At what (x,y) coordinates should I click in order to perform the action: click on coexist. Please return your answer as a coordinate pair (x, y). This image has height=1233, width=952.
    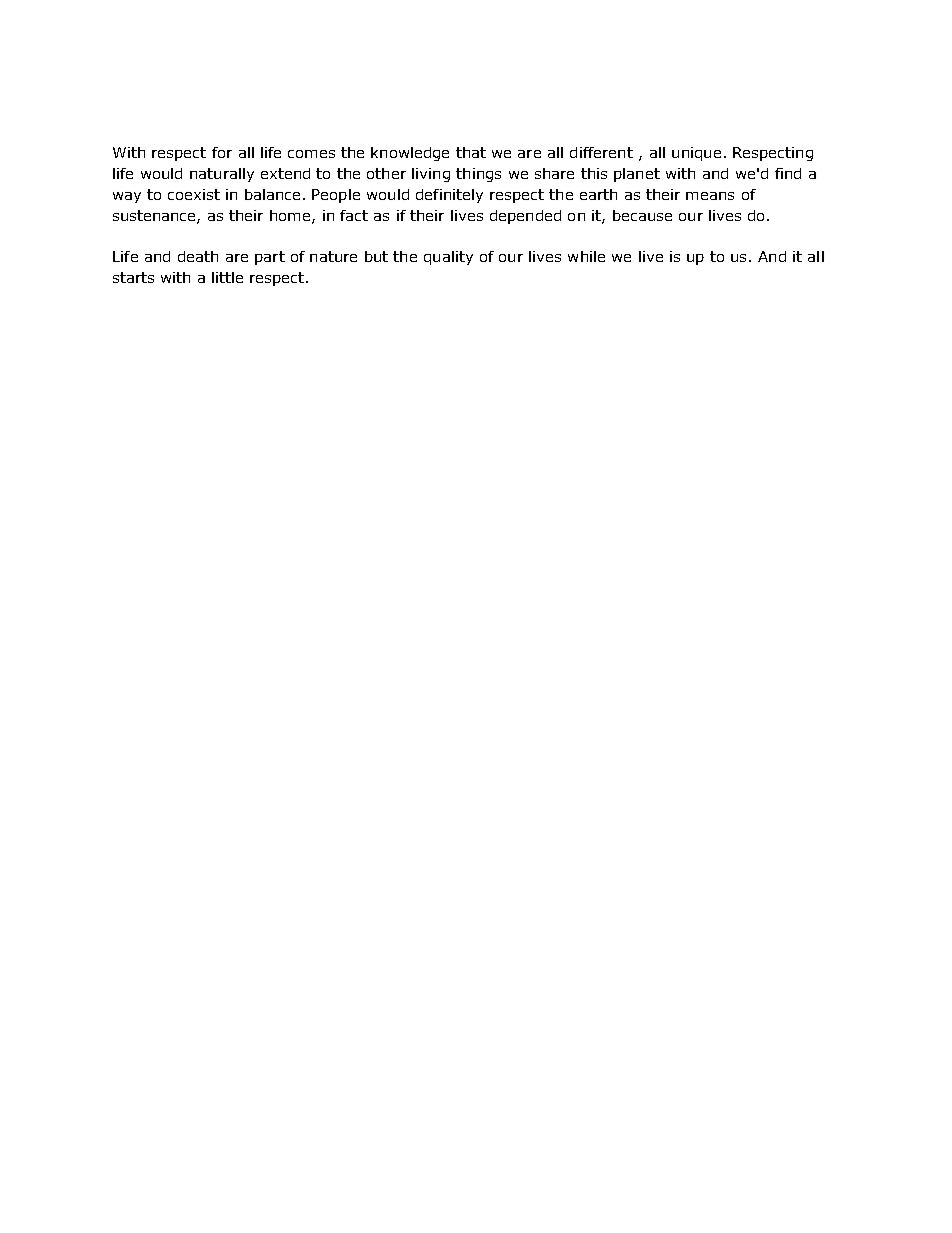
    Looking at the image, I should click on (194, 194).
